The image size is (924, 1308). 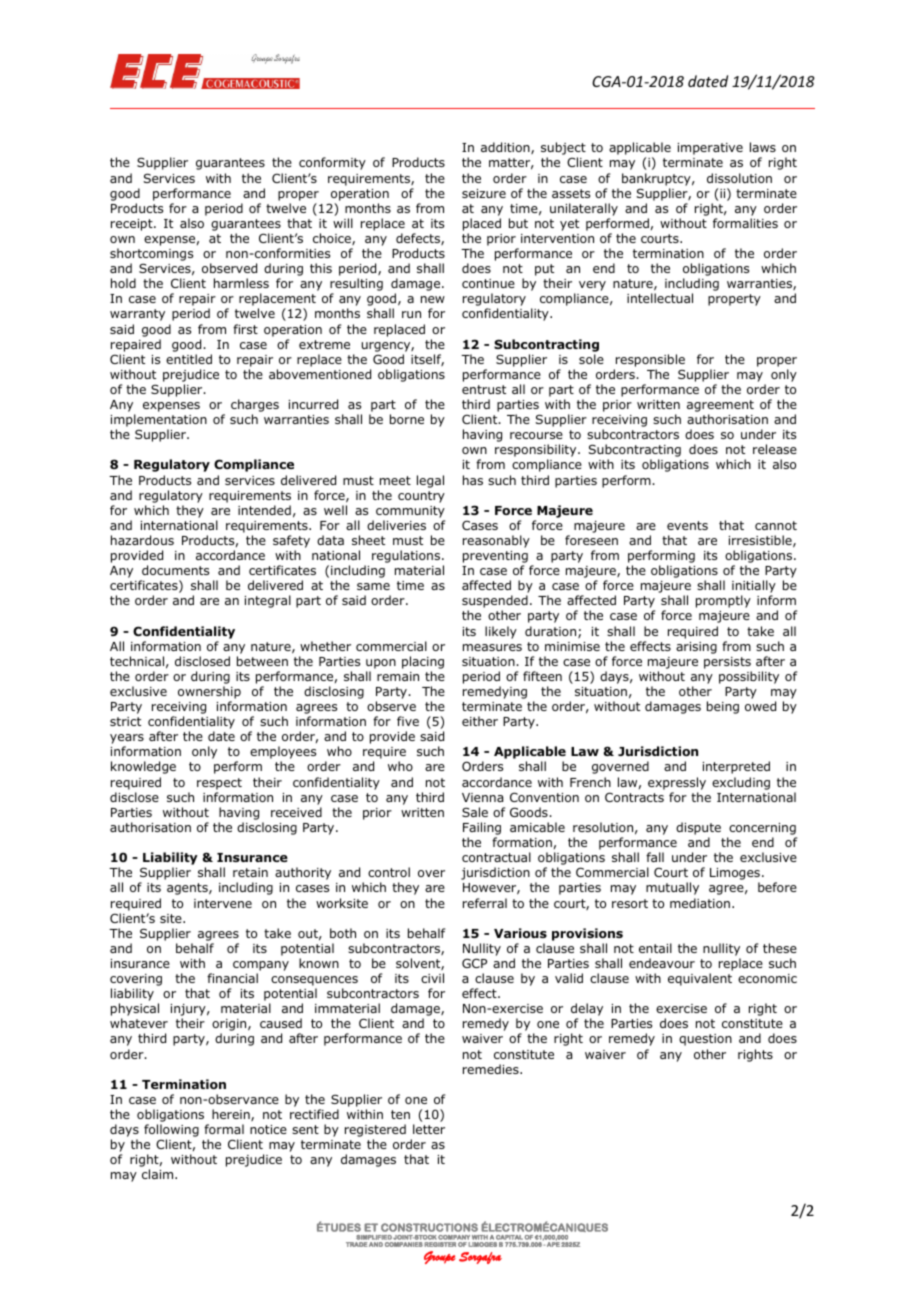 I want to click on imperative, so click(x=710, y=149).
